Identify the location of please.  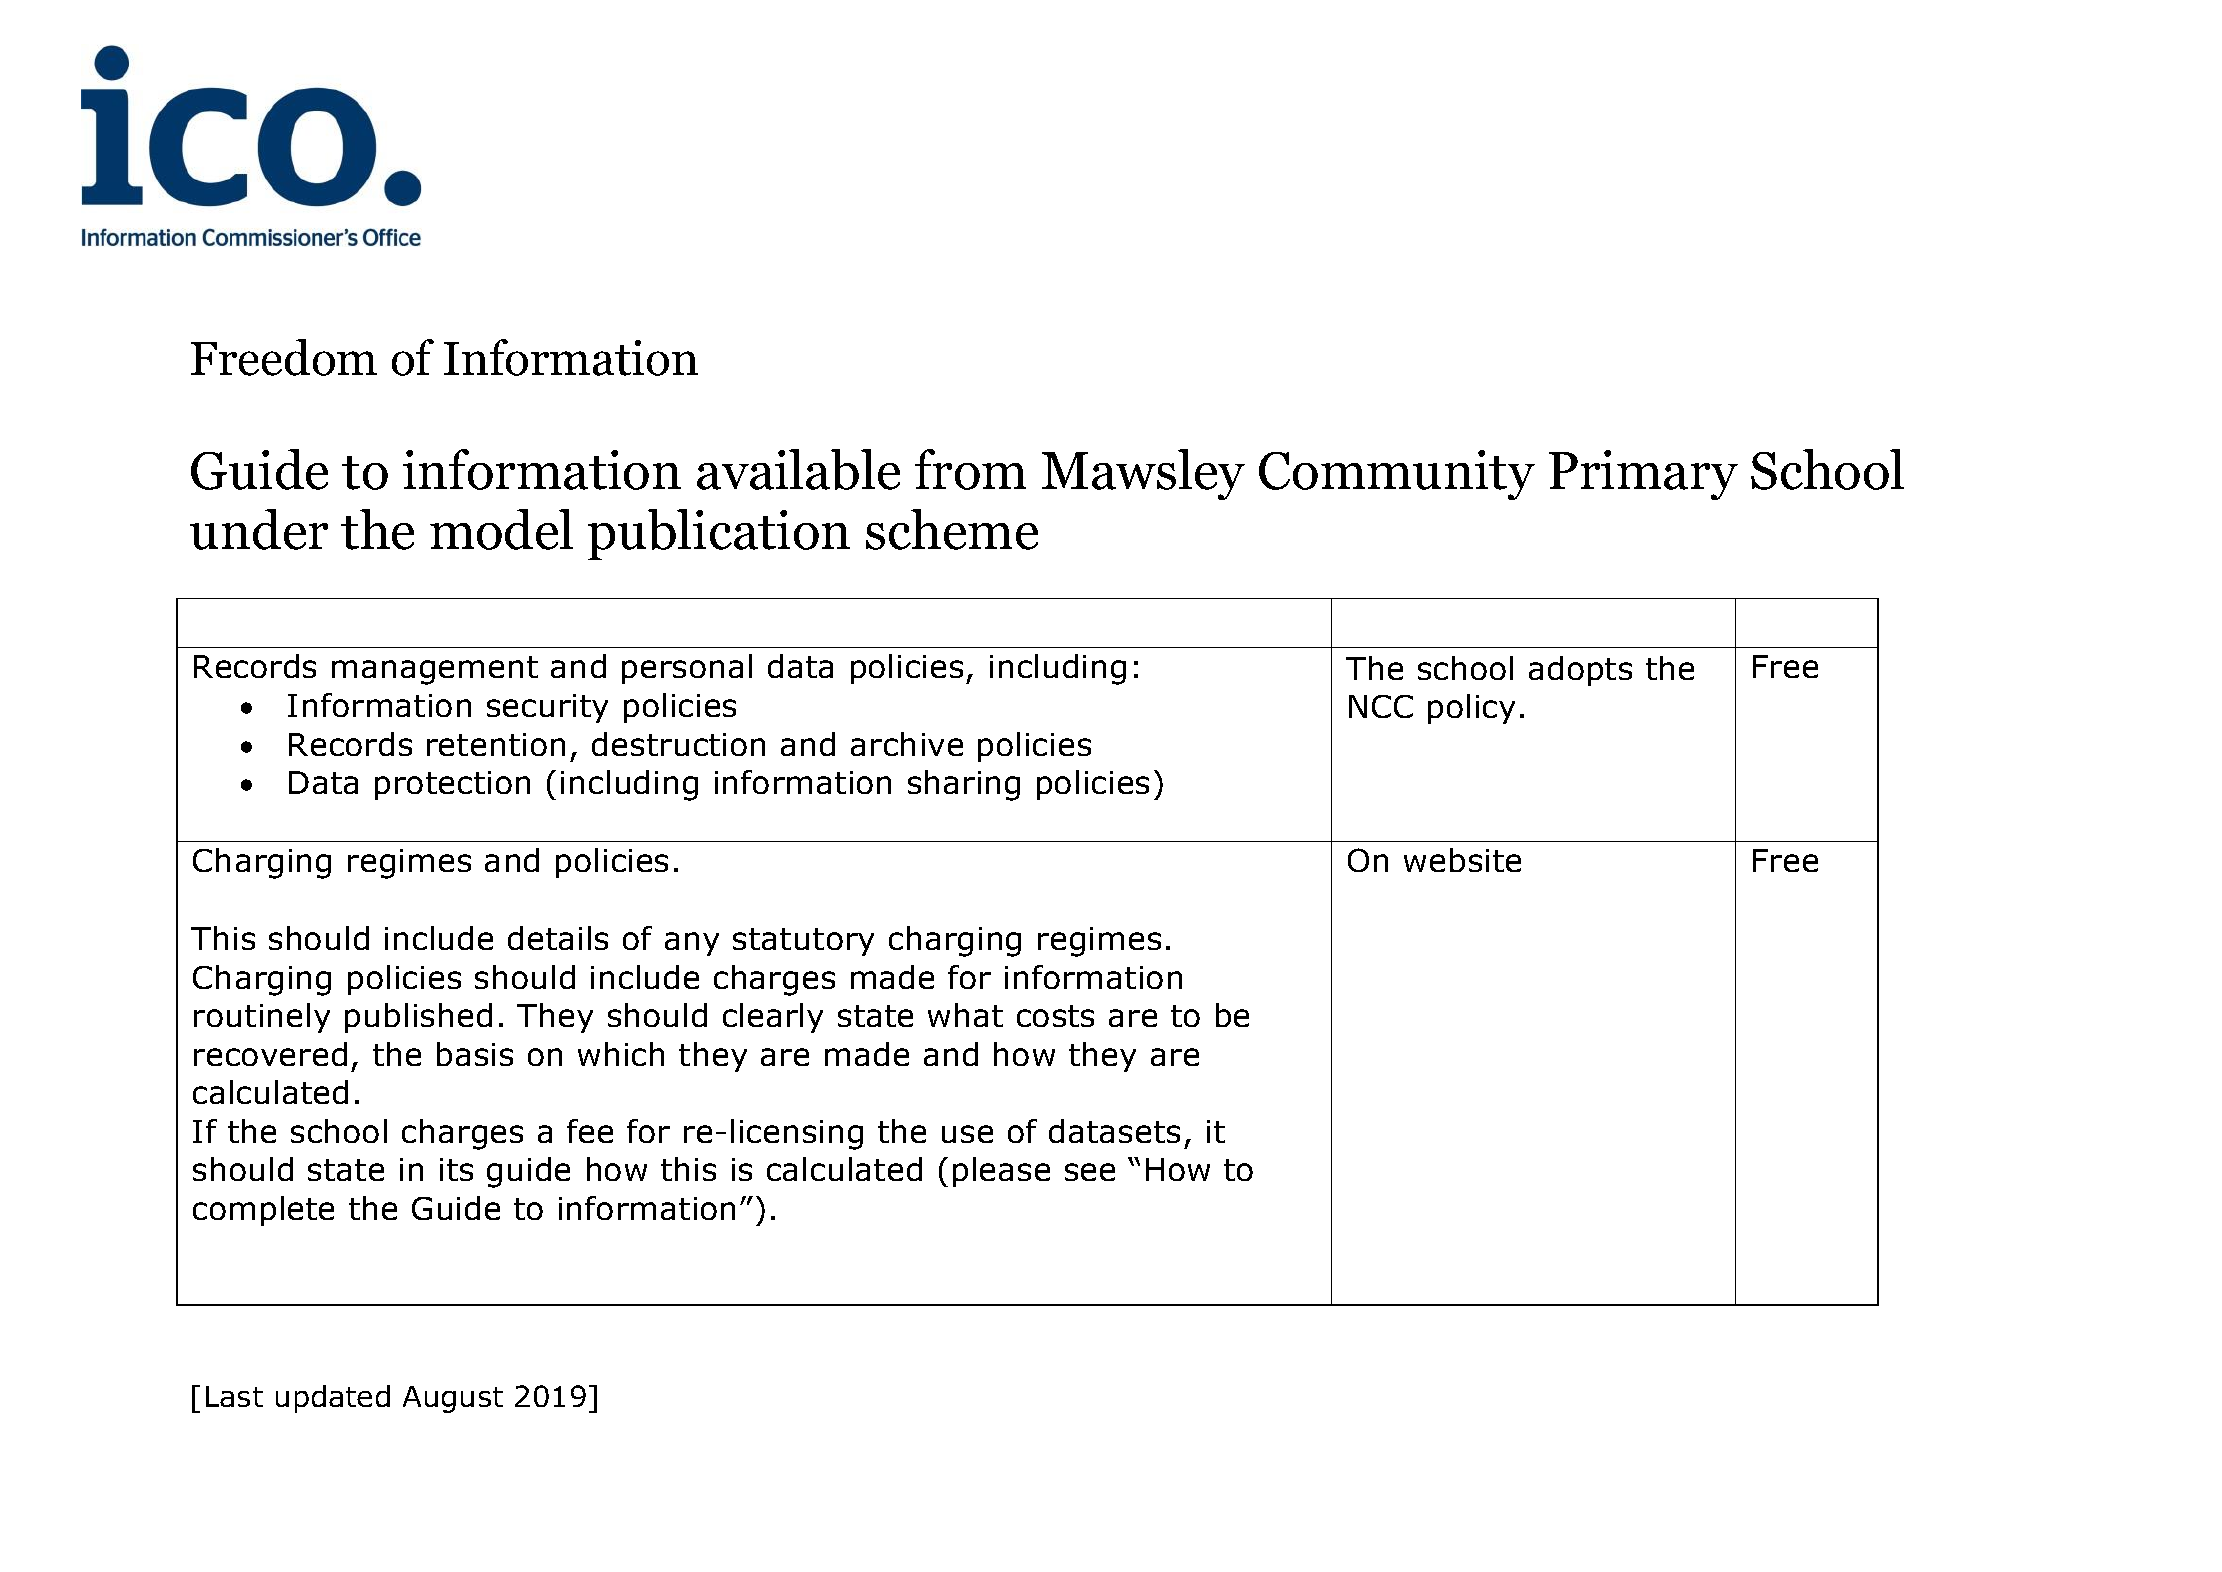
(1001, 1172).
